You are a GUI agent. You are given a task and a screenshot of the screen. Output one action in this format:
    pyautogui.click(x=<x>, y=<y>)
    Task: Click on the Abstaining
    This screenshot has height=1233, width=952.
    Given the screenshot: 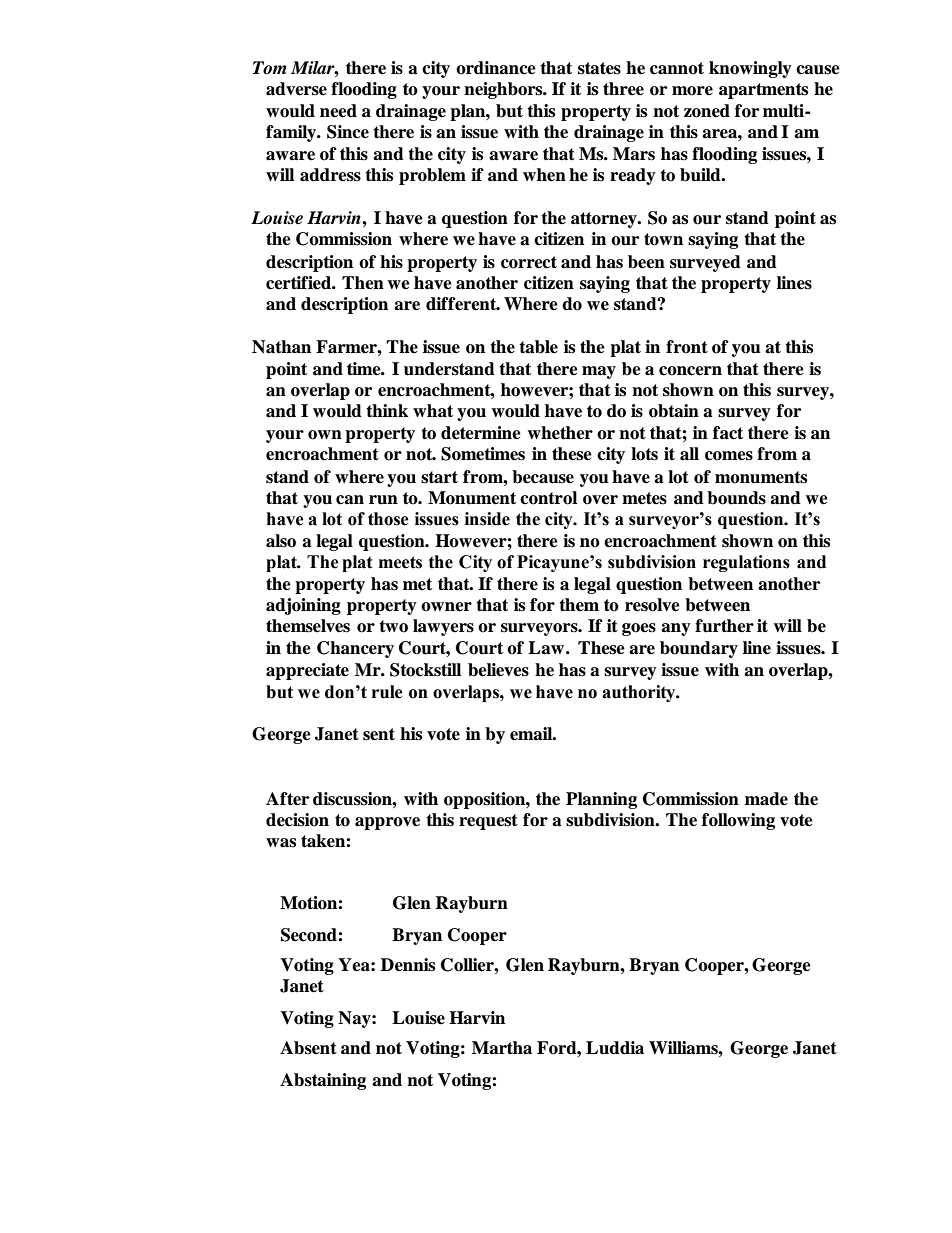 What is the action you would take?
    pyautogui.click(x=323, y=1081)
